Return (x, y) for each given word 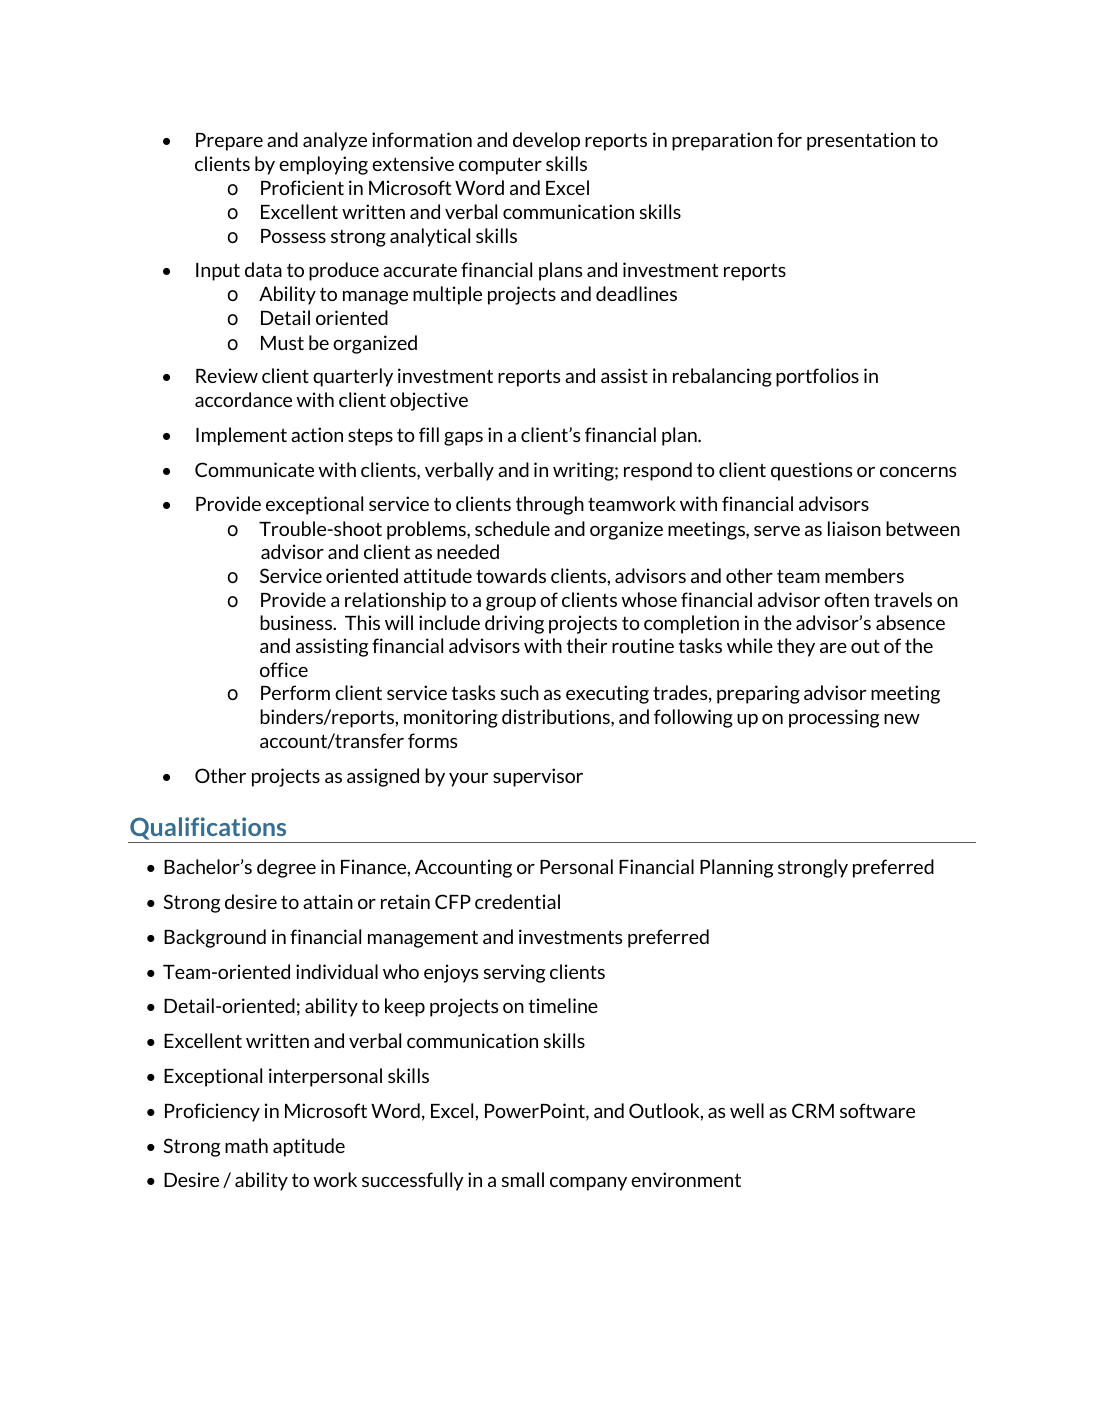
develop (546, 141)
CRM (813, 1110)
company (588, 1184)
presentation (861, 141)
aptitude (309, 1147)
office (284, 669)
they (796, 647)
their (587, 645)
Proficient (302, 187)
